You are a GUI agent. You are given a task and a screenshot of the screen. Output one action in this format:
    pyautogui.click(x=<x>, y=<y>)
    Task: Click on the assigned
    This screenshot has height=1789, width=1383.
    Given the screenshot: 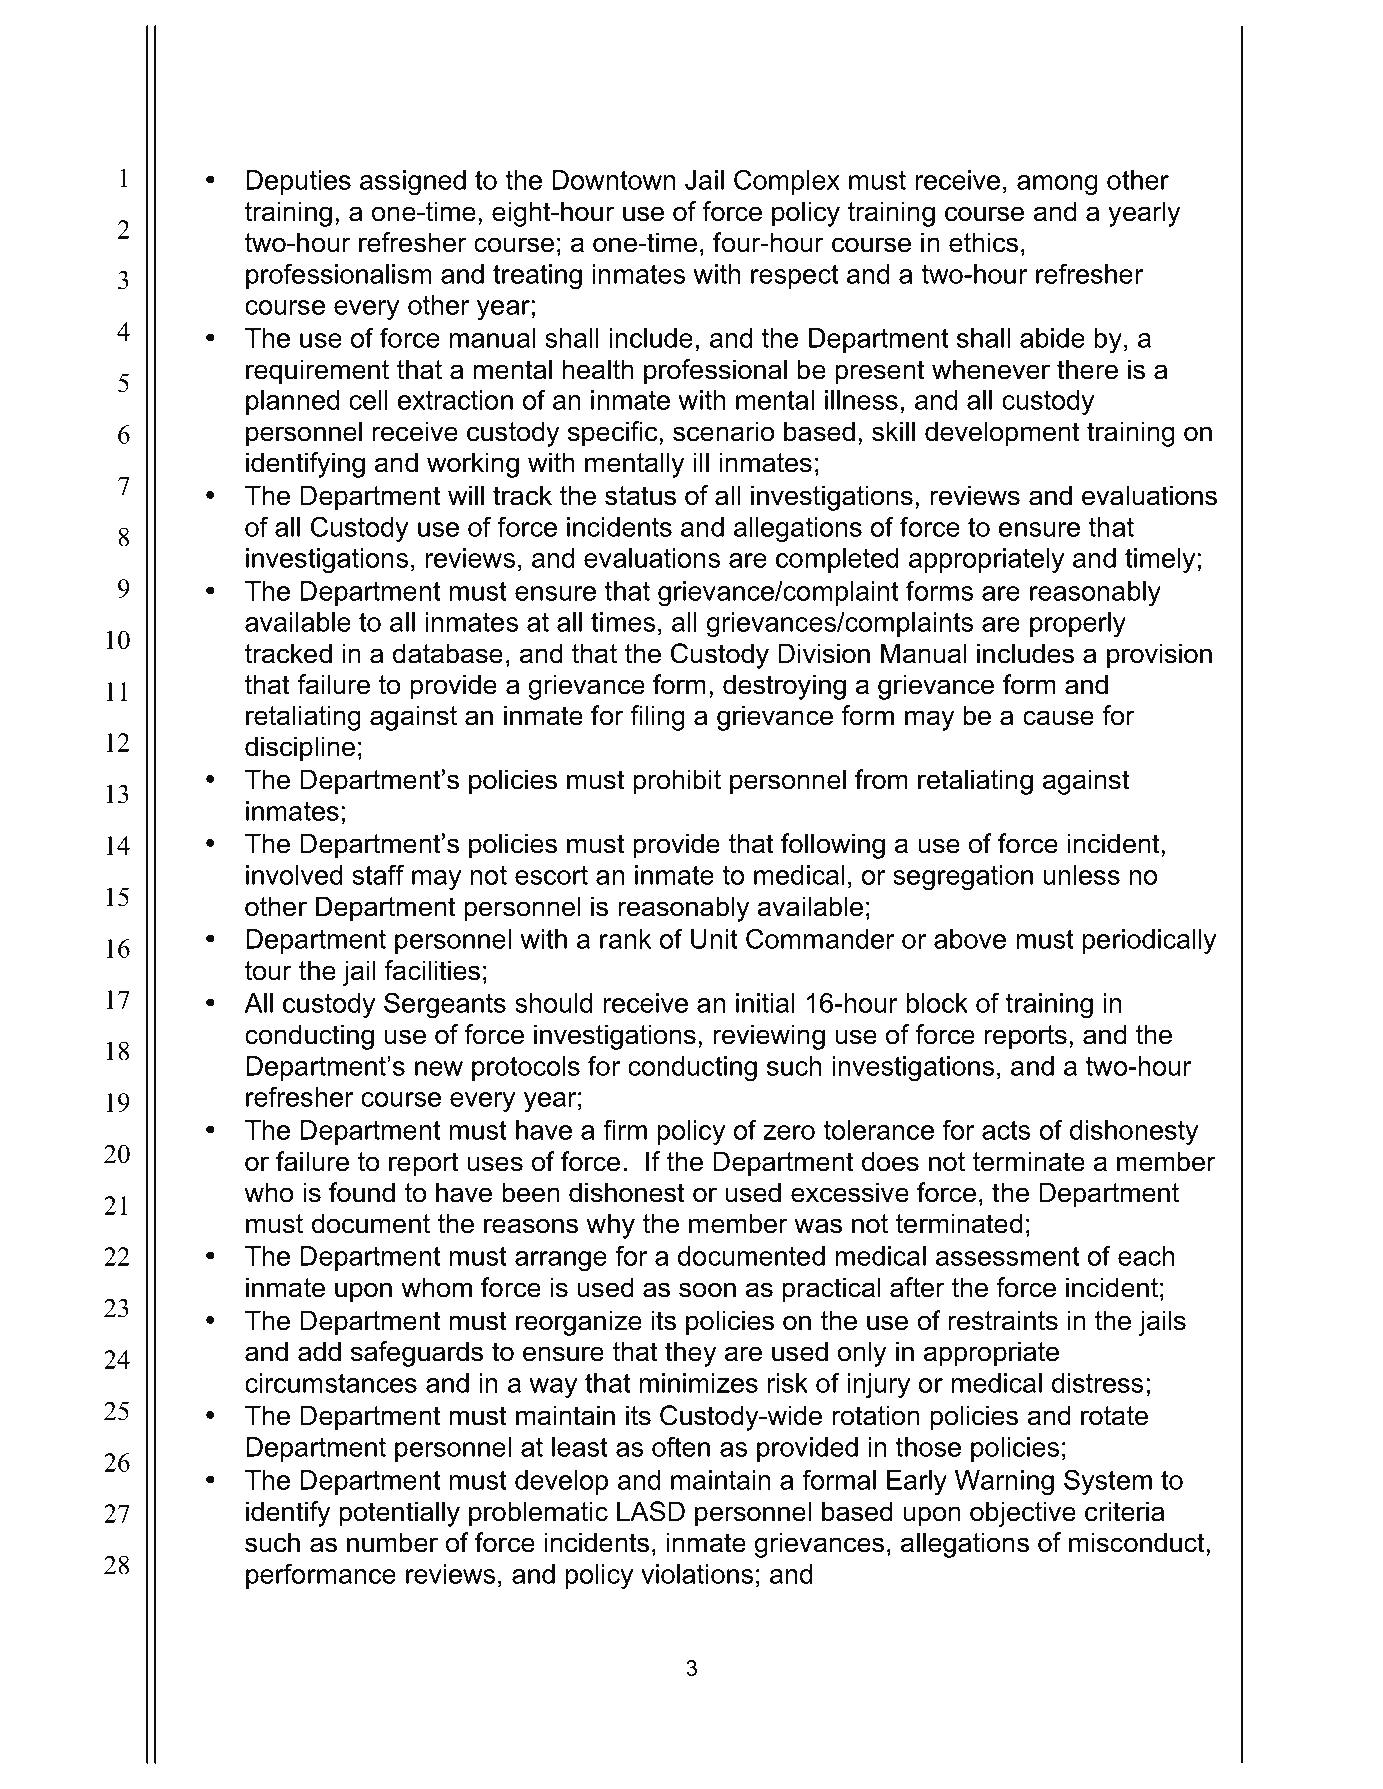 What is the action you would take?
    pyautogui.click(x=413, y=182)
